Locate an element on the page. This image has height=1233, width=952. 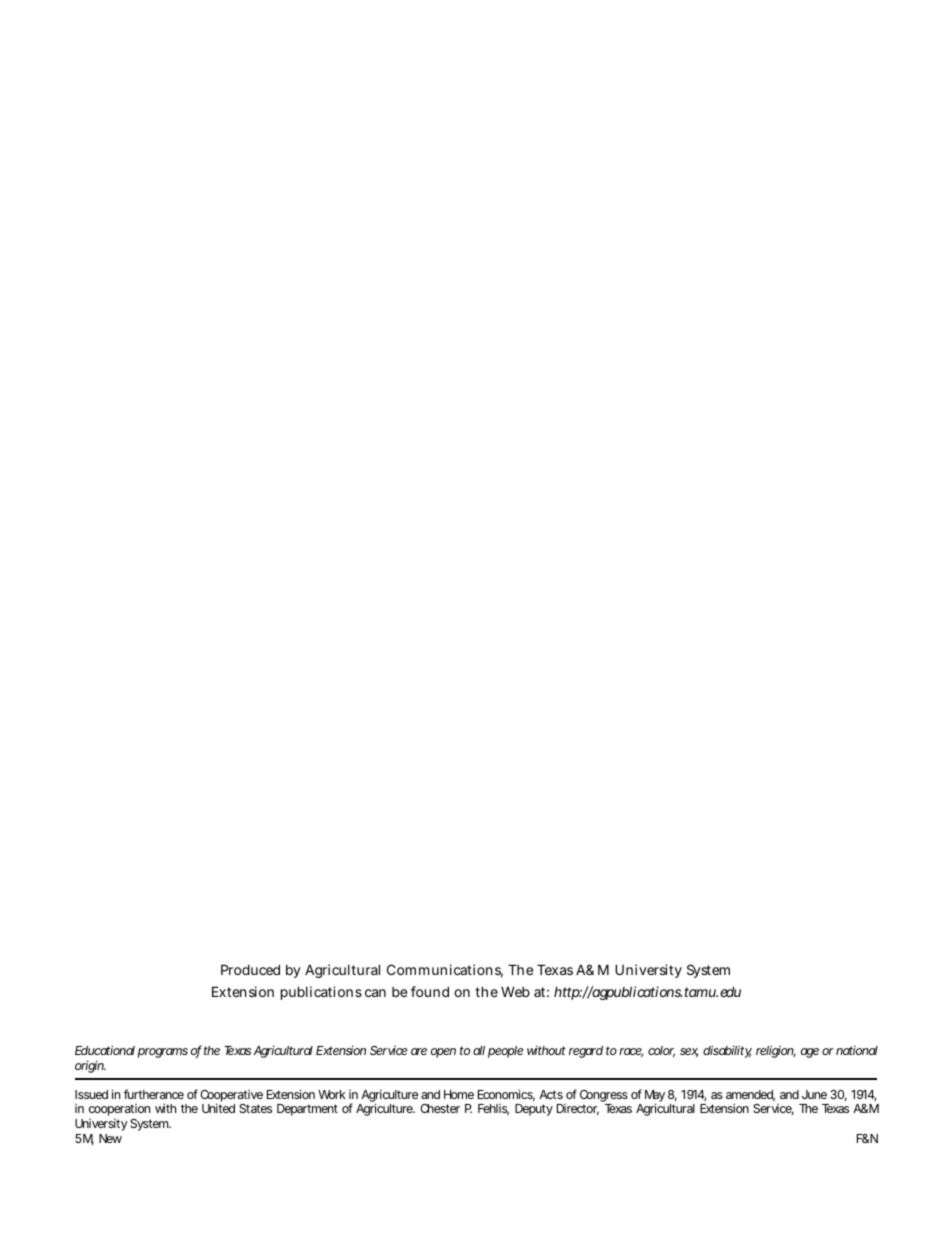
Produced is located at coordinates (250, 969).
